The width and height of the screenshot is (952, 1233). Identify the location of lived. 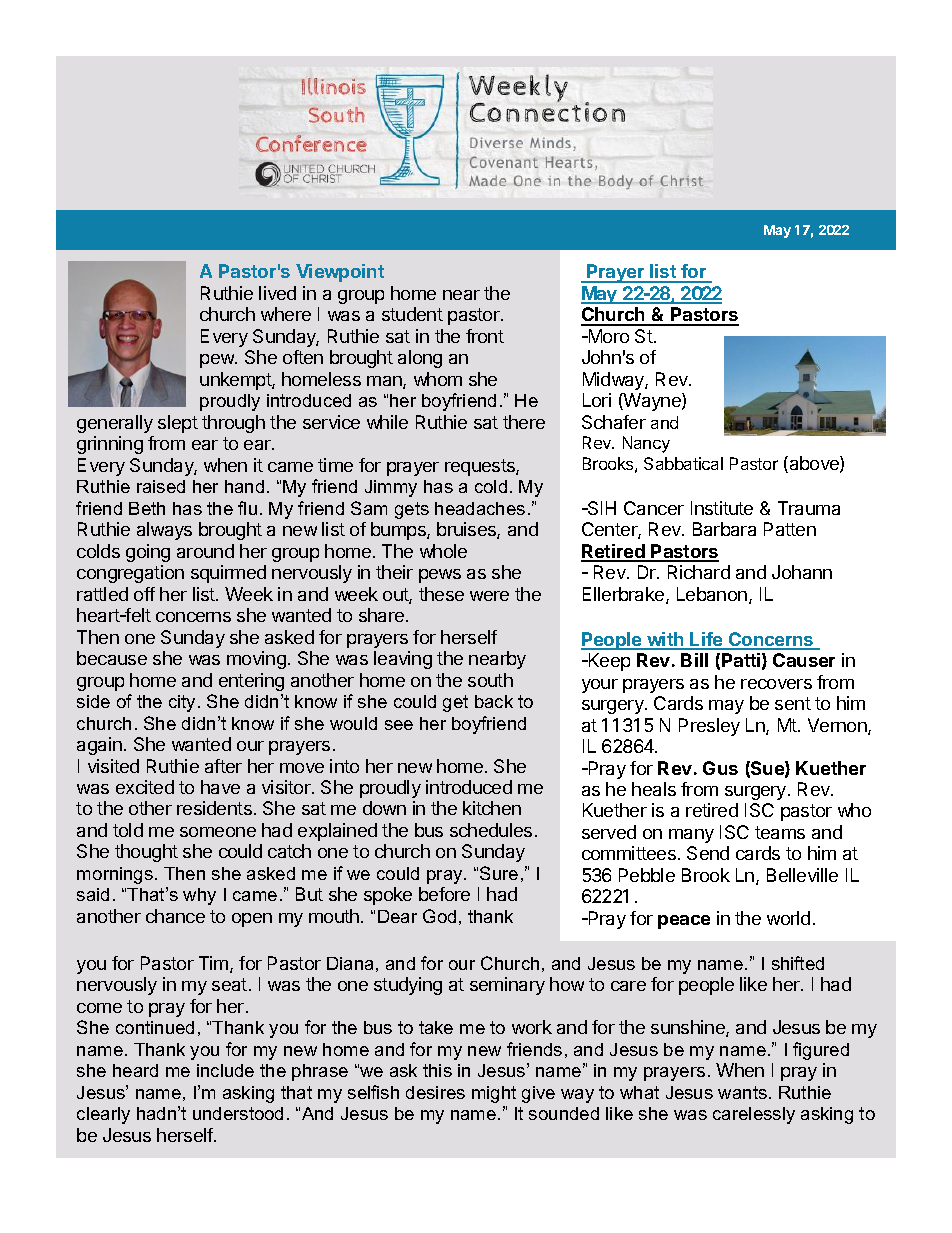
(277, 293).
